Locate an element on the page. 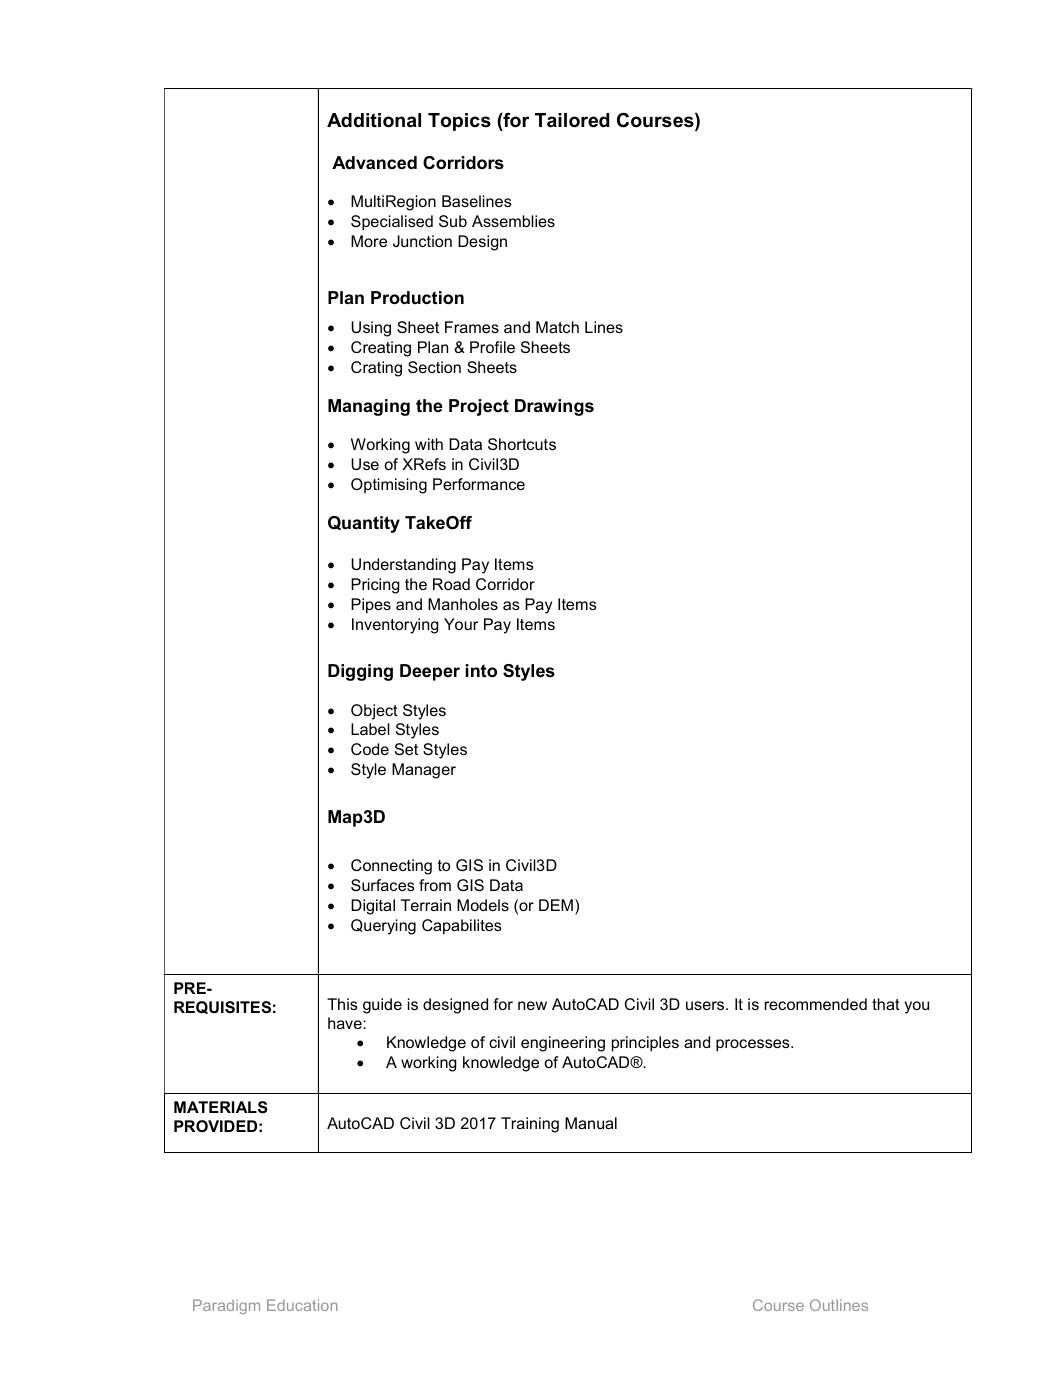  Education is located at coordinates (302, 1305).
